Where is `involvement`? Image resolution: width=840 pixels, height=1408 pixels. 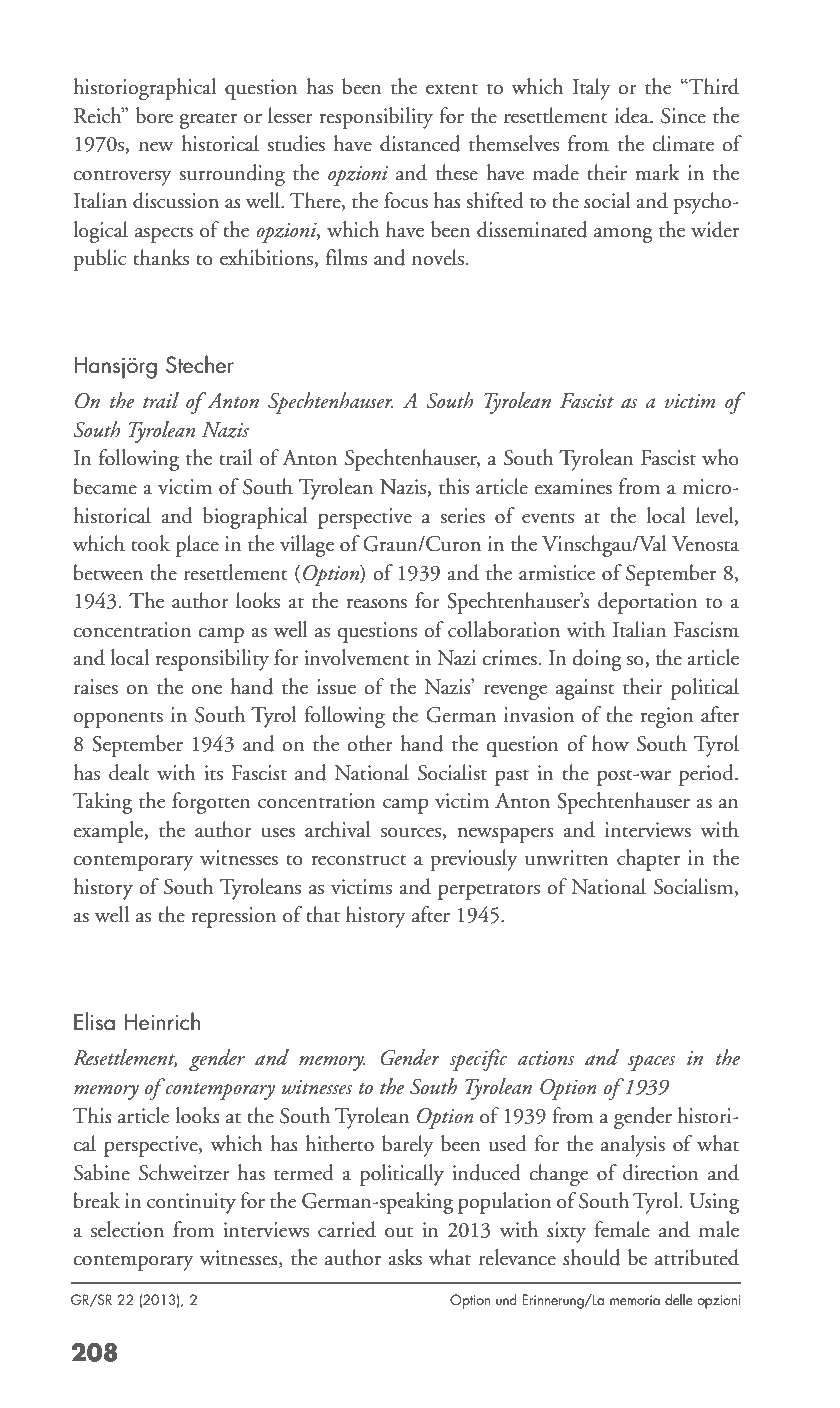
involvement is located at coordinates (357, 657).
